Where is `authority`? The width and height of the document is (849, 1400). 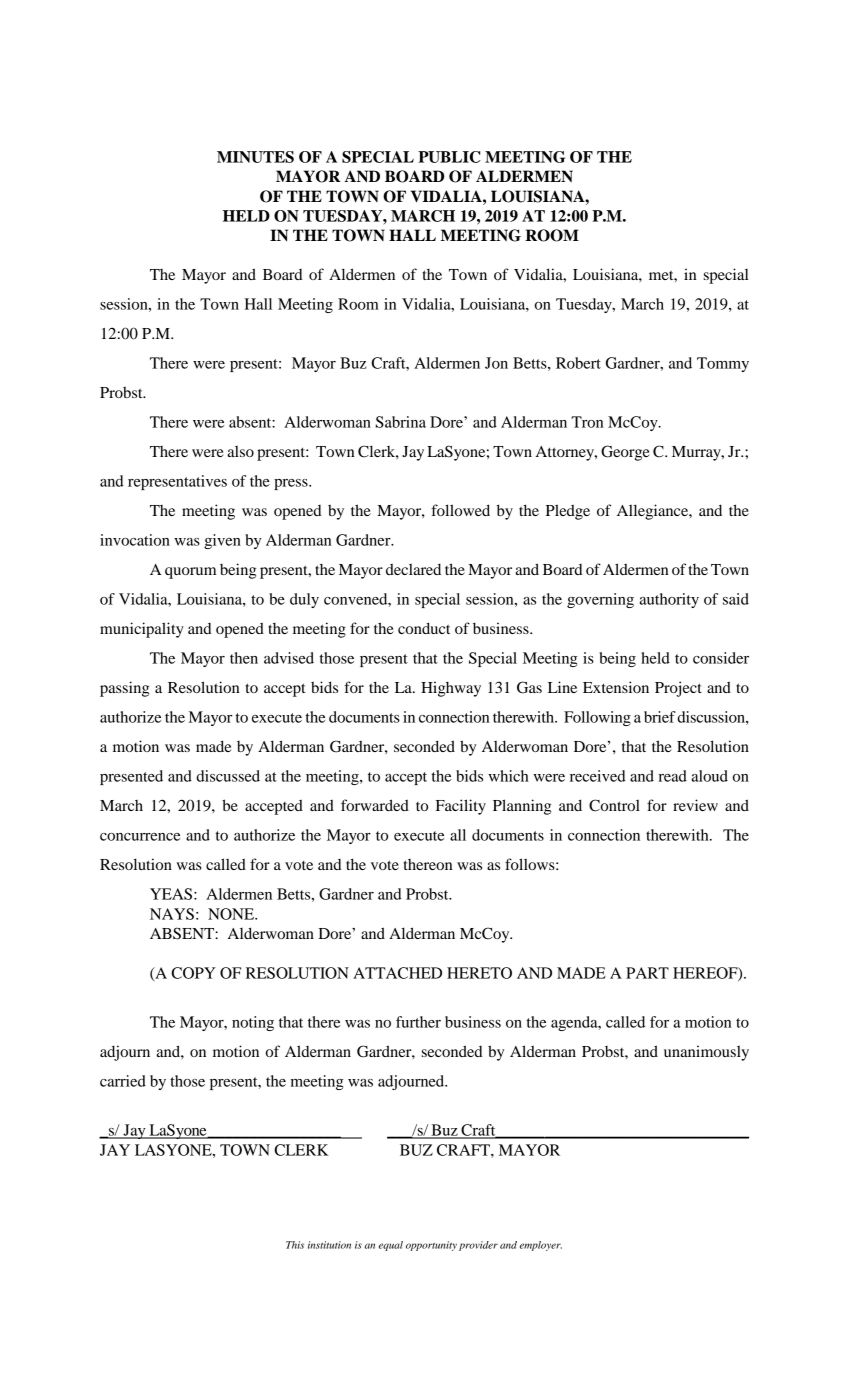 authority is located at coordinates (669, 600).
